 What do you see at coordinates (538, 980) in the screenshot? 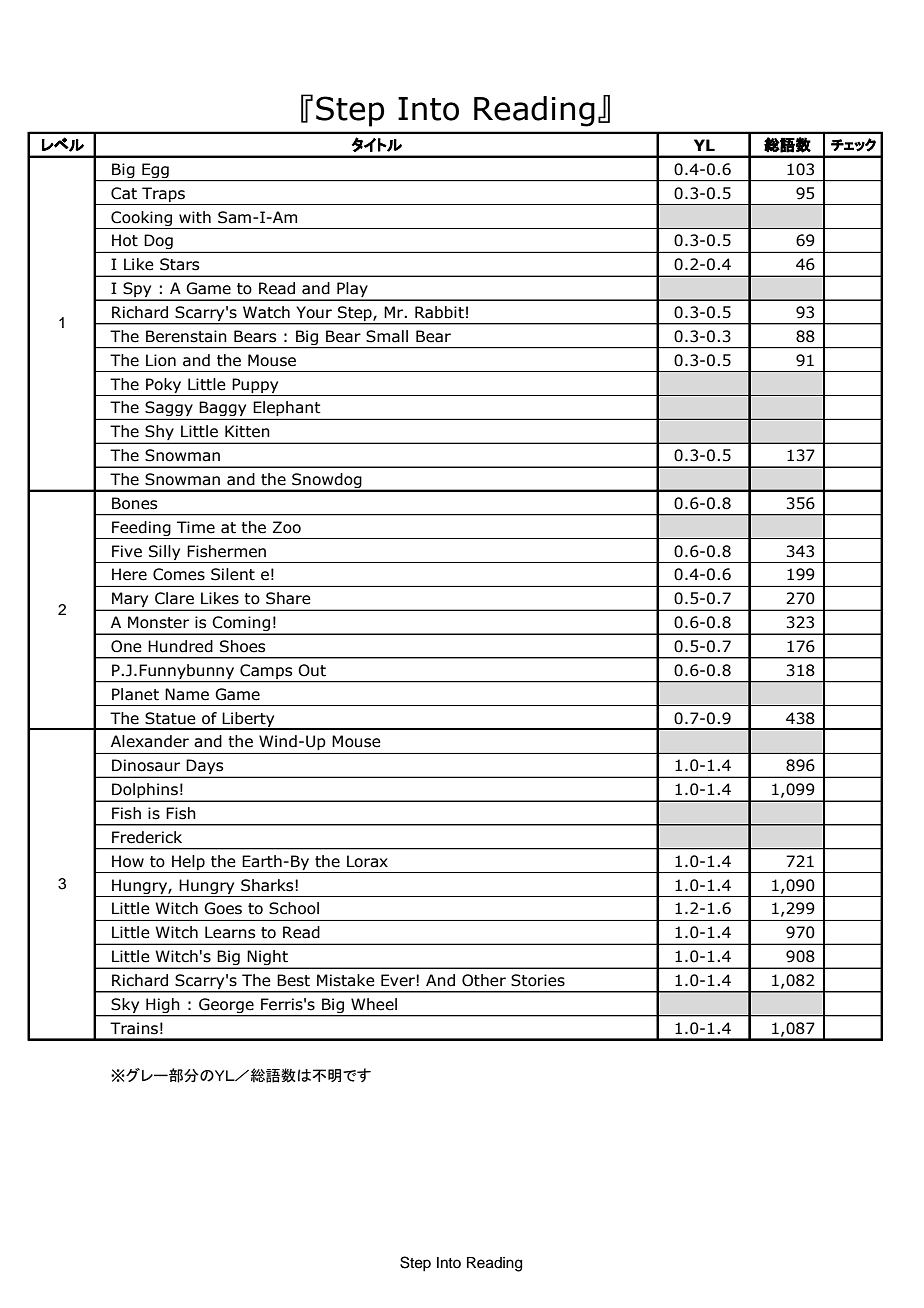
I see `Stories` at bounding box center [538, 980].
